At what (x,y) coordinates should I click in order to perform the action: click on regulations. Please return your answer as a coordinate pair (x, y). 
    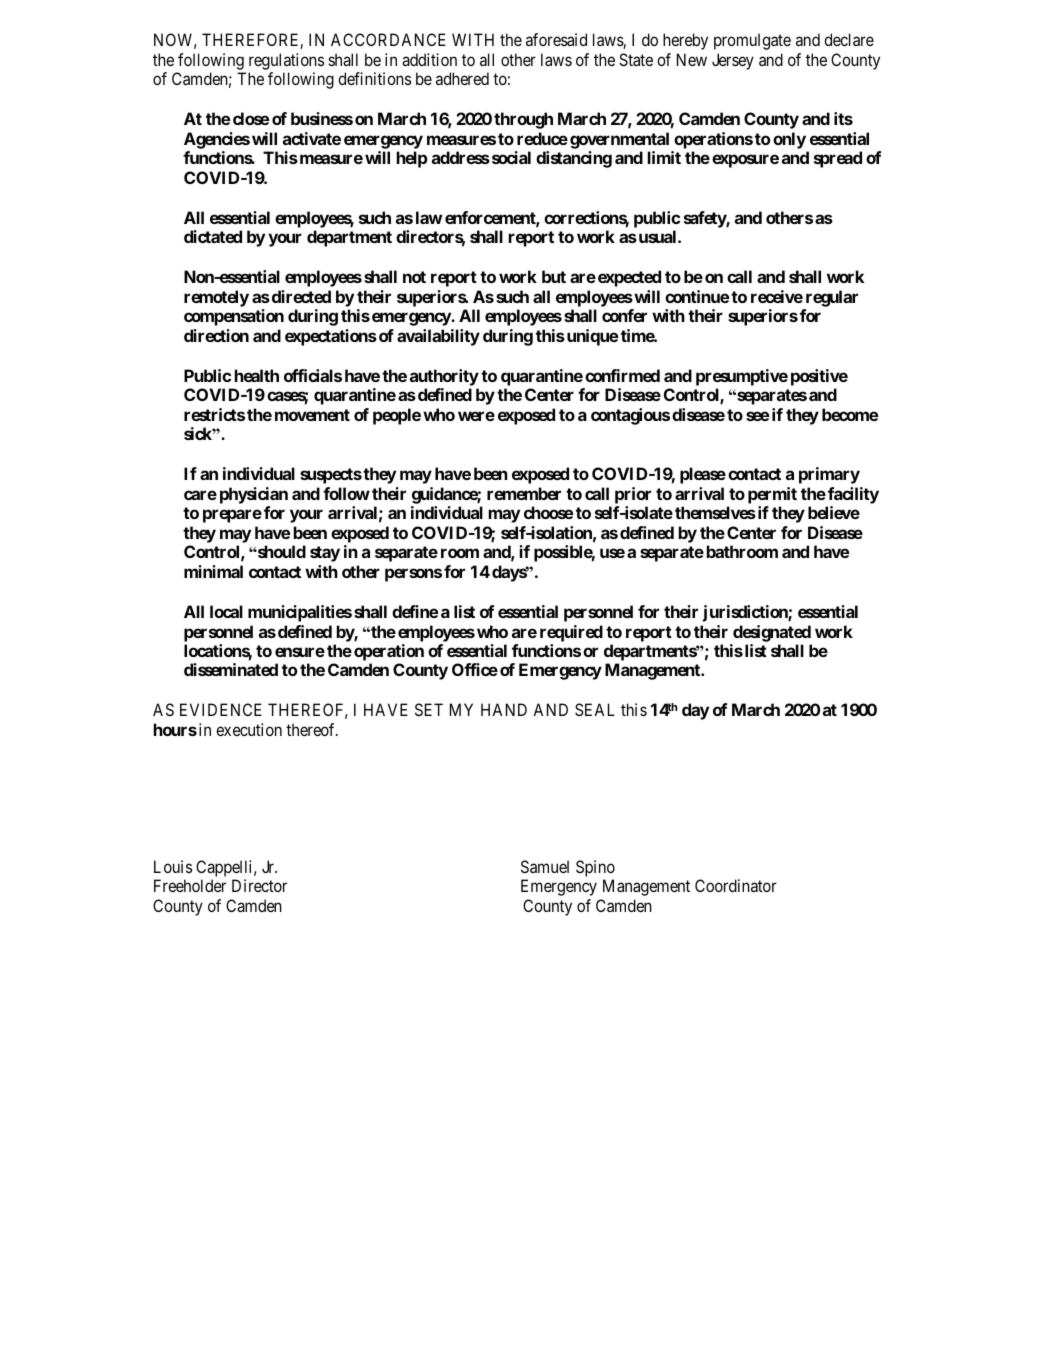
    Looking at the image, I should click on (286, 61).
